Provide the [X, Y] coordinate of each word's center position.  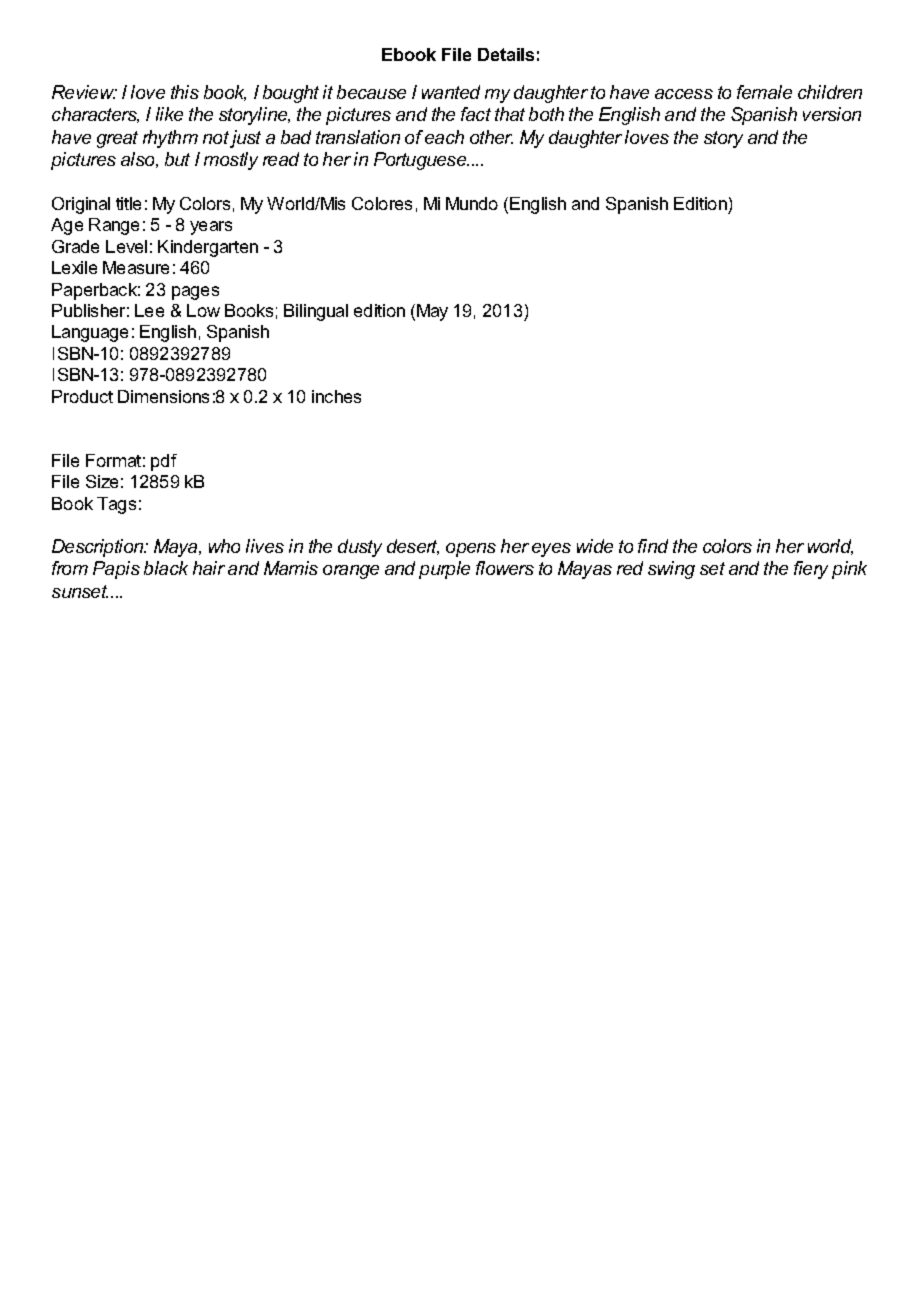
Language [90, 333]
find [653, 546]
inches [336, 396]
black [166, 568]
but [177, 159]
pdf [164, 462]
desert [413, 547]
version [832, 114]
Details [506, 54]
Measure [136, 267]
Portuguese [421, 161]
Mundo [472, 203]
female [764, 92]
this [185, 92]
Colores [382, 203]
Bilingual [316, 312]
